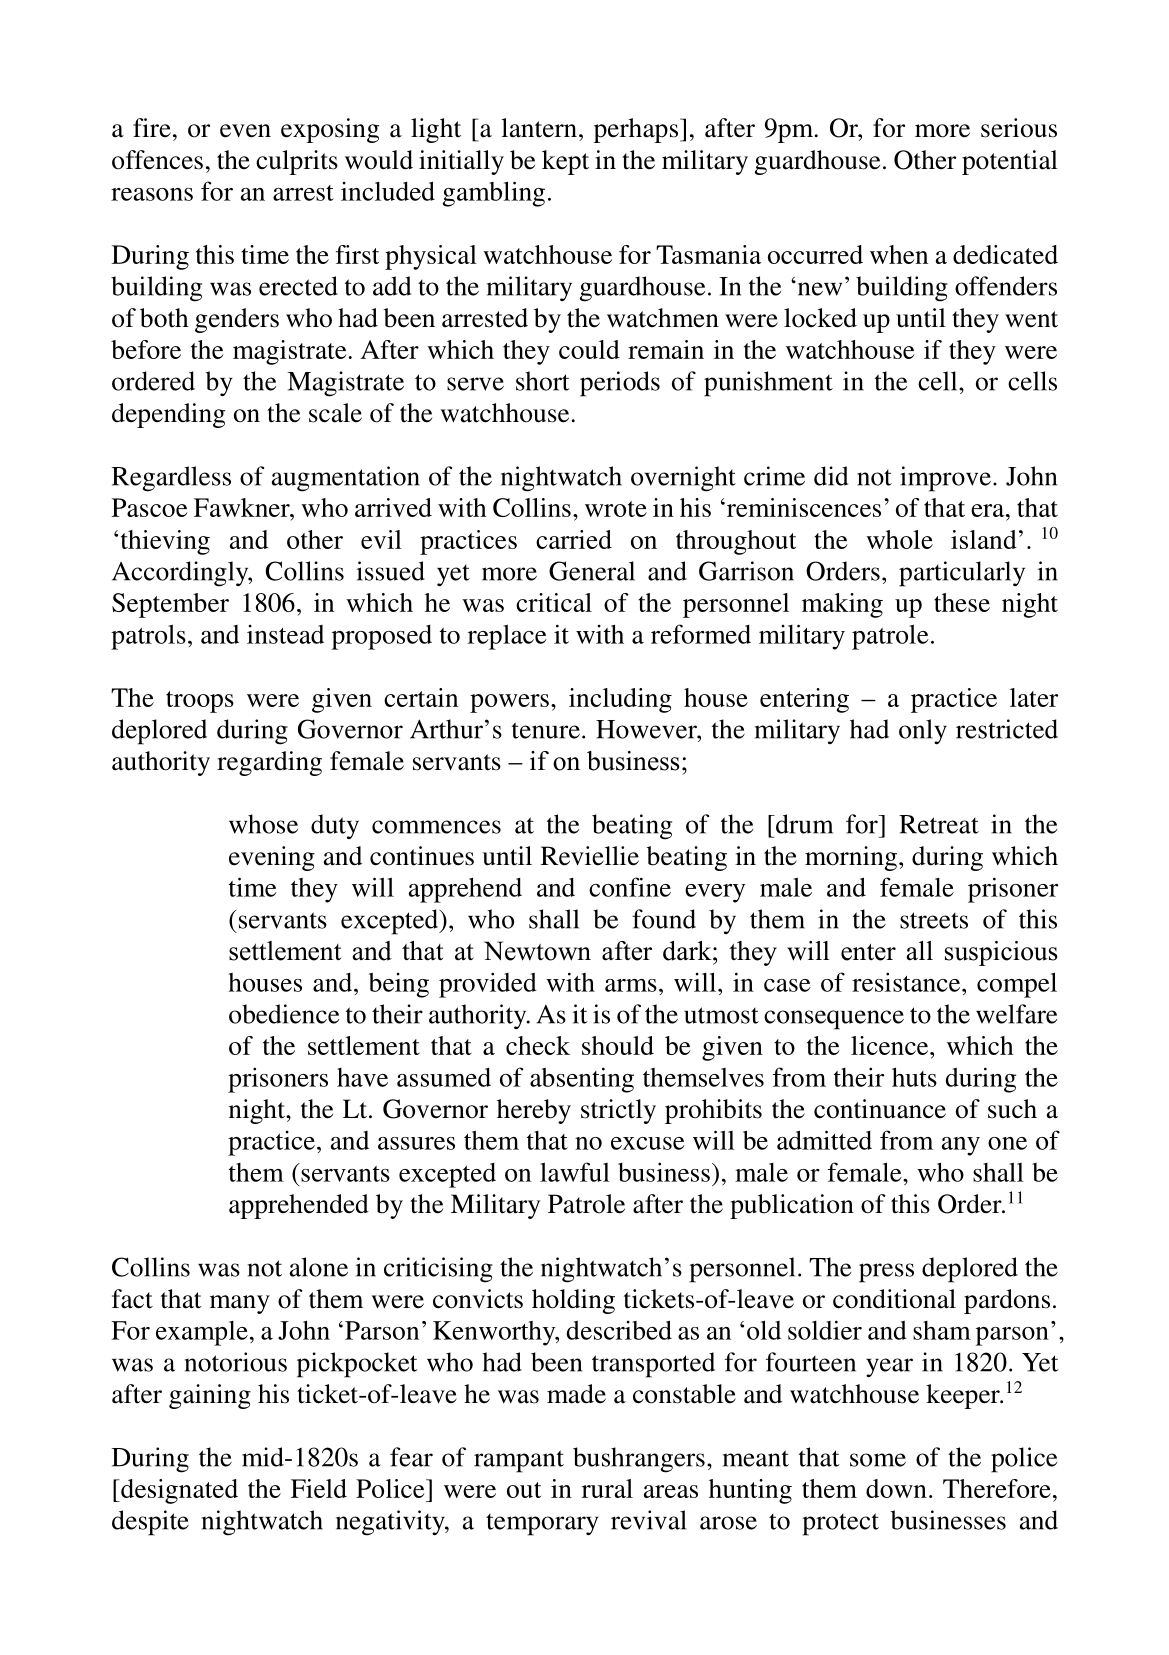 This screenshot has width=1169, height=1655. I want to click on designated, so click(178, 1491).
